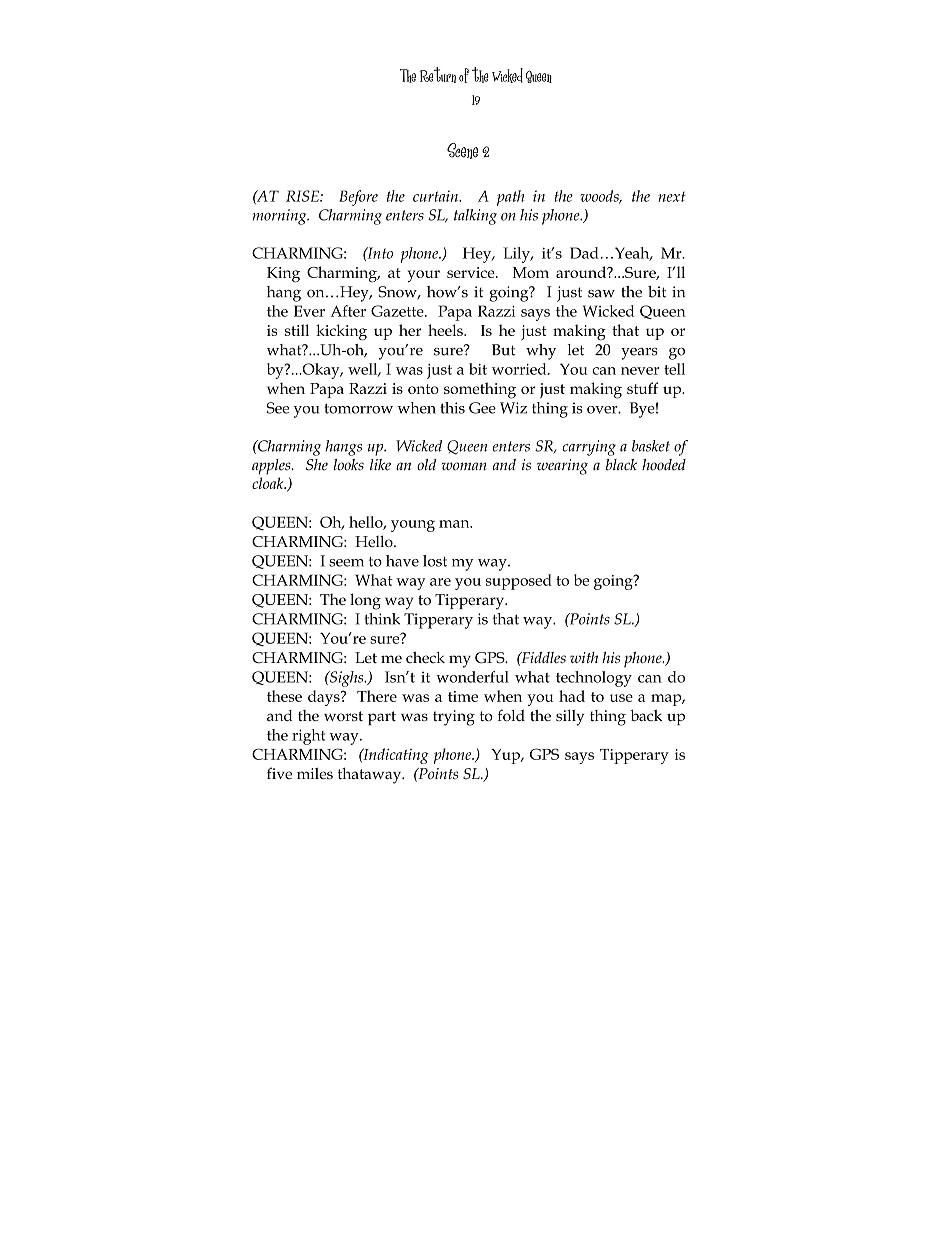 The image size is (952, 1233). Describe the element at coordinates (511, 198) in the image. I see `path` at that location.
